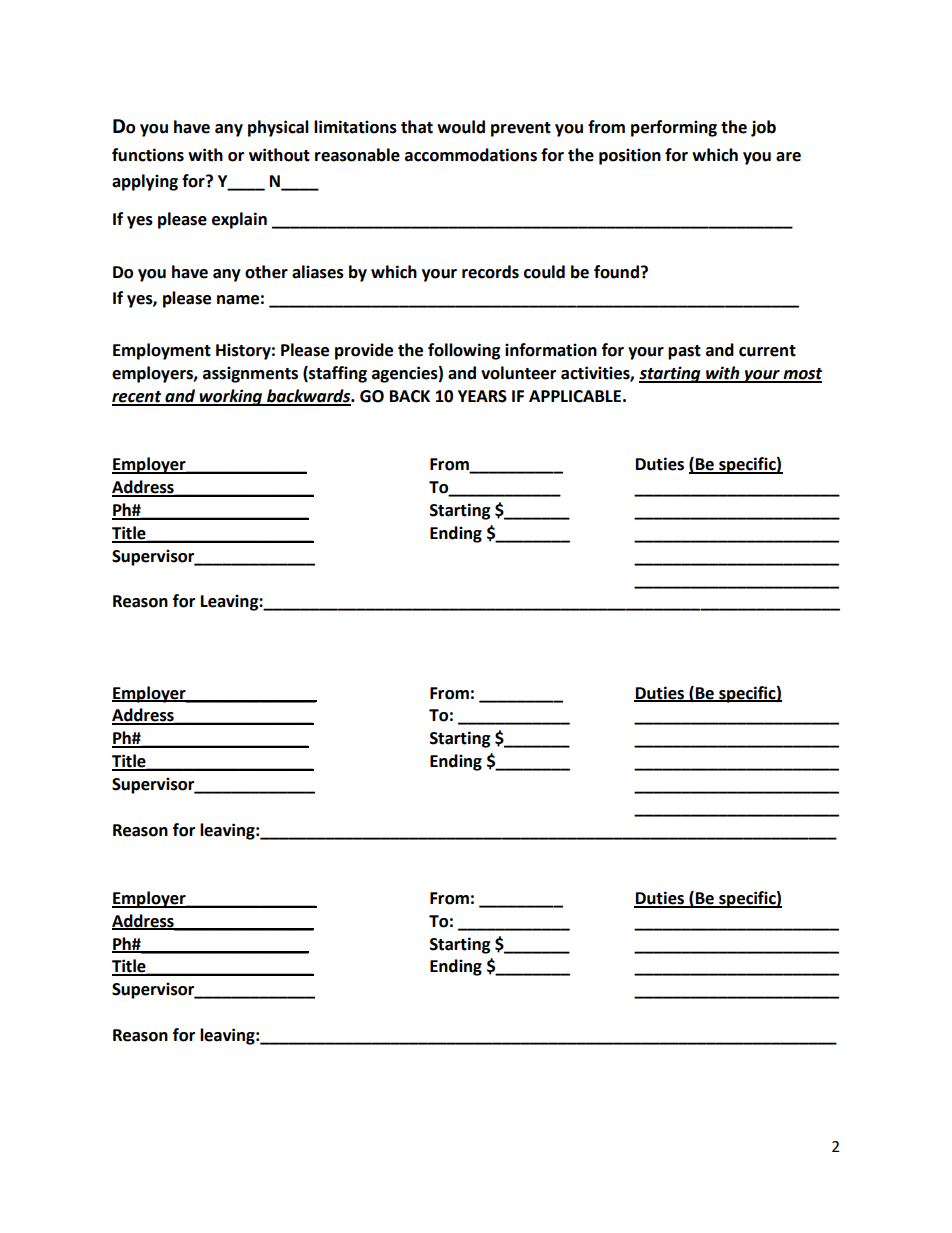  I want to click on job, so click(763, 128).
